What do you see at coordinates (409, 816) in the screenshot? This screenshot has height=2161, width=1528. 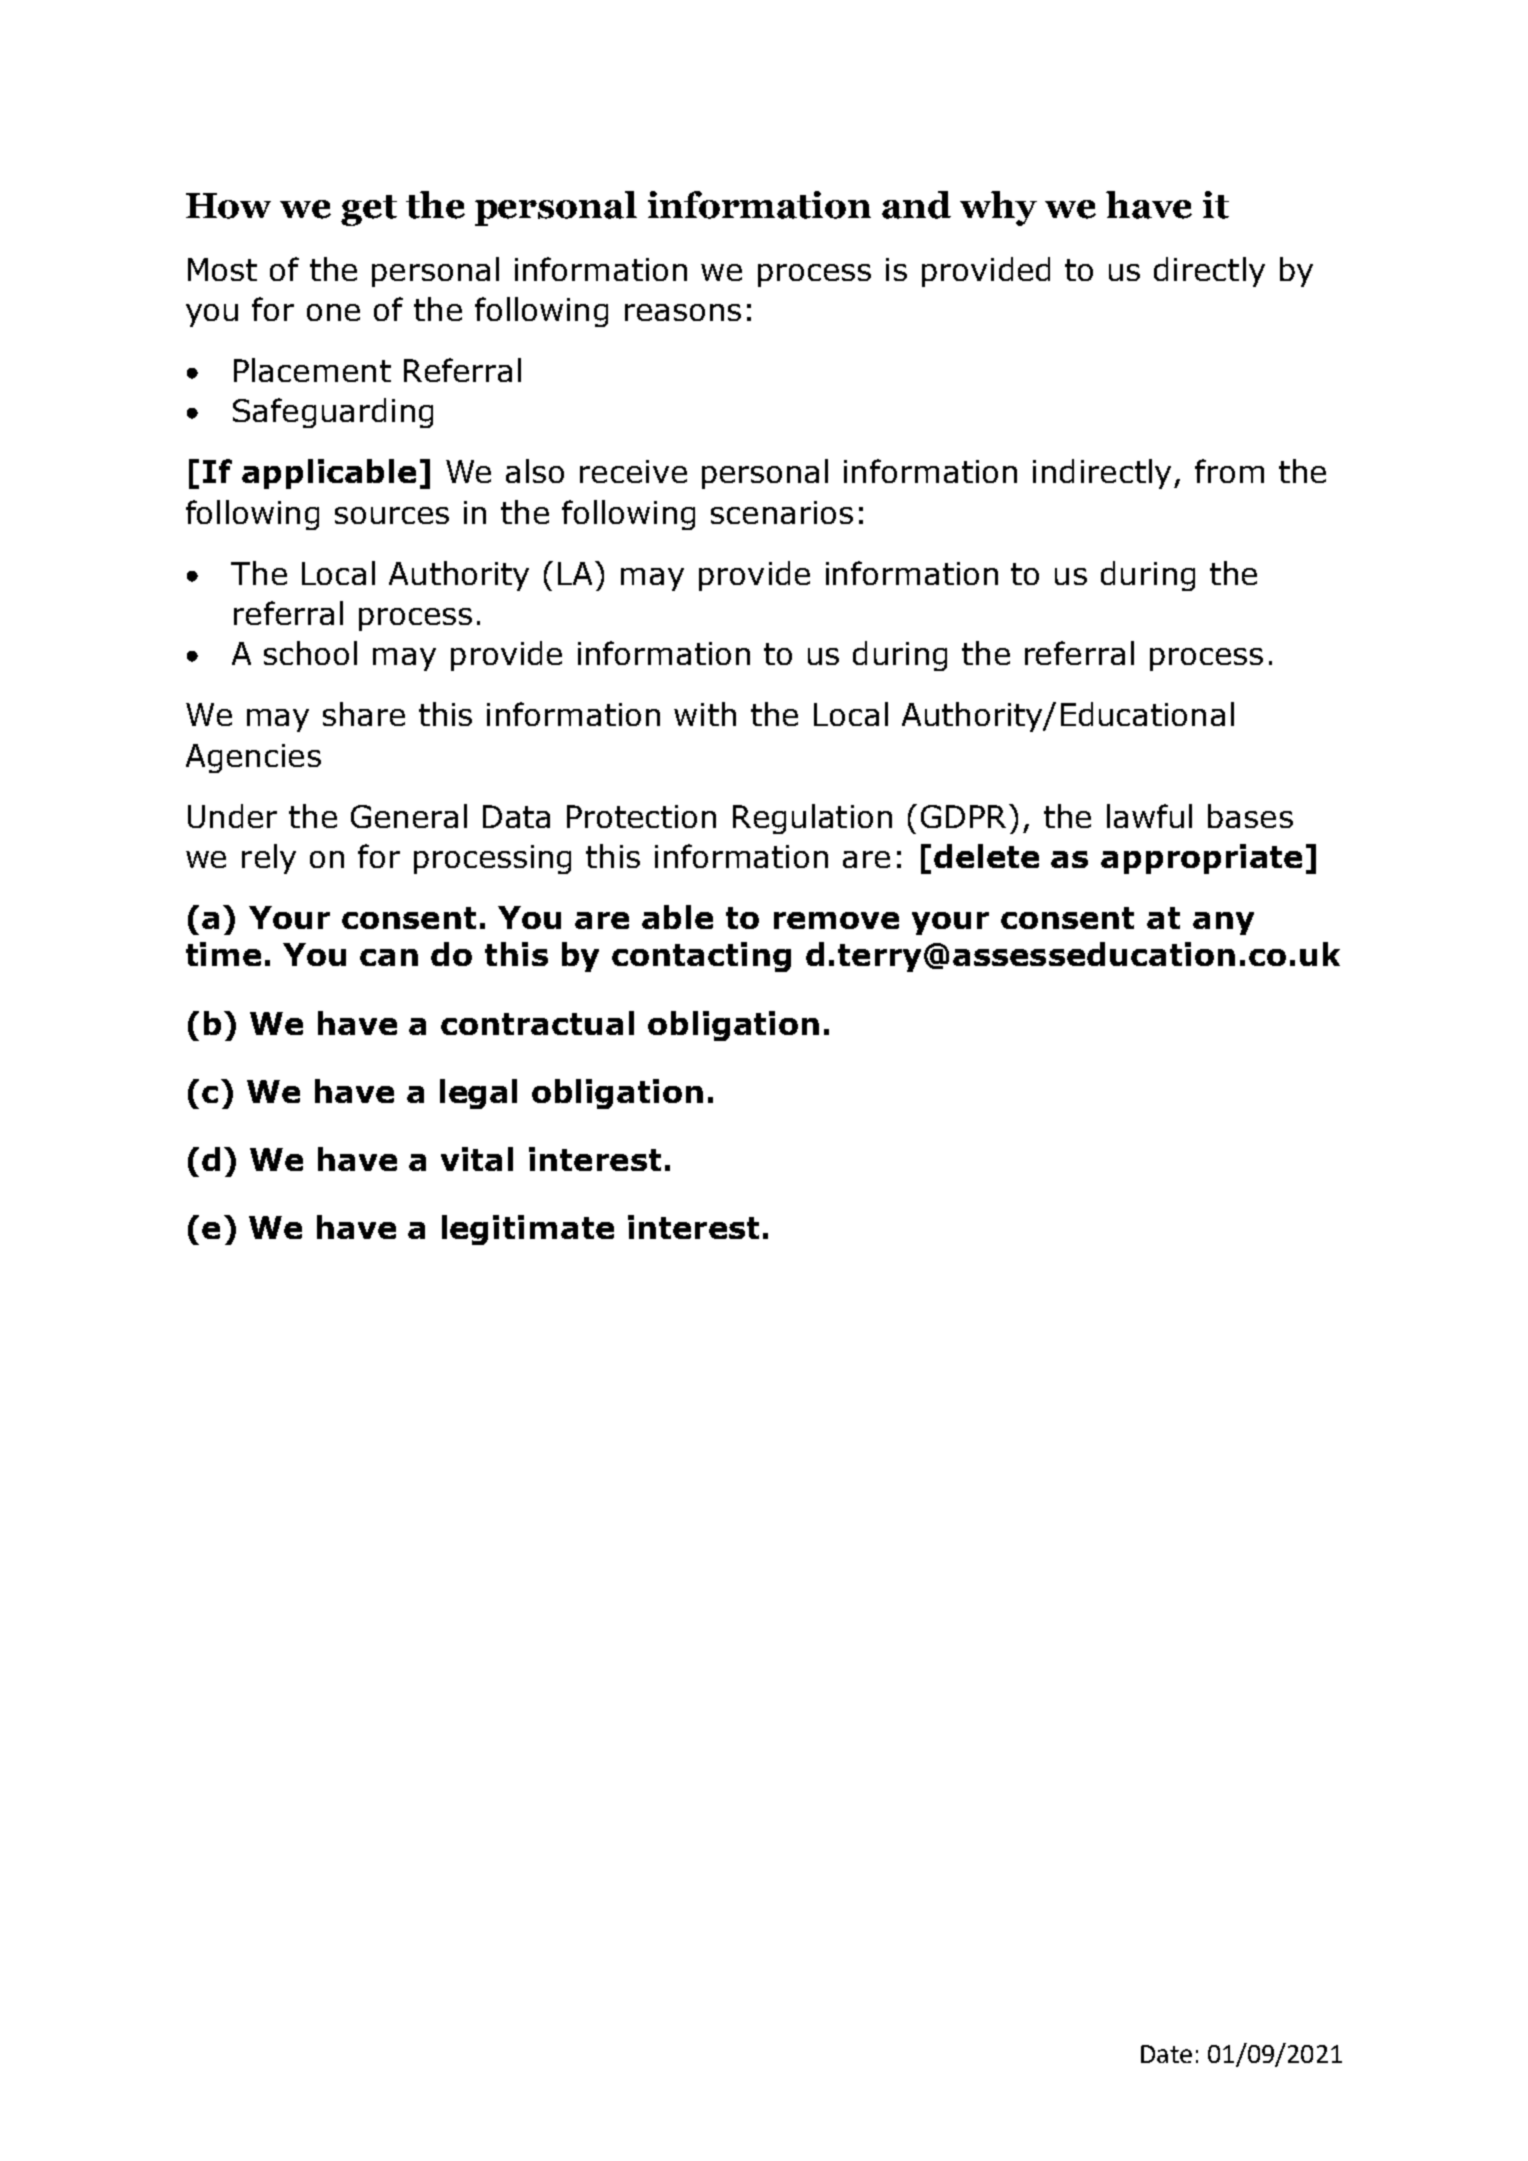 I see `General` at bounding box center [409, 816].
